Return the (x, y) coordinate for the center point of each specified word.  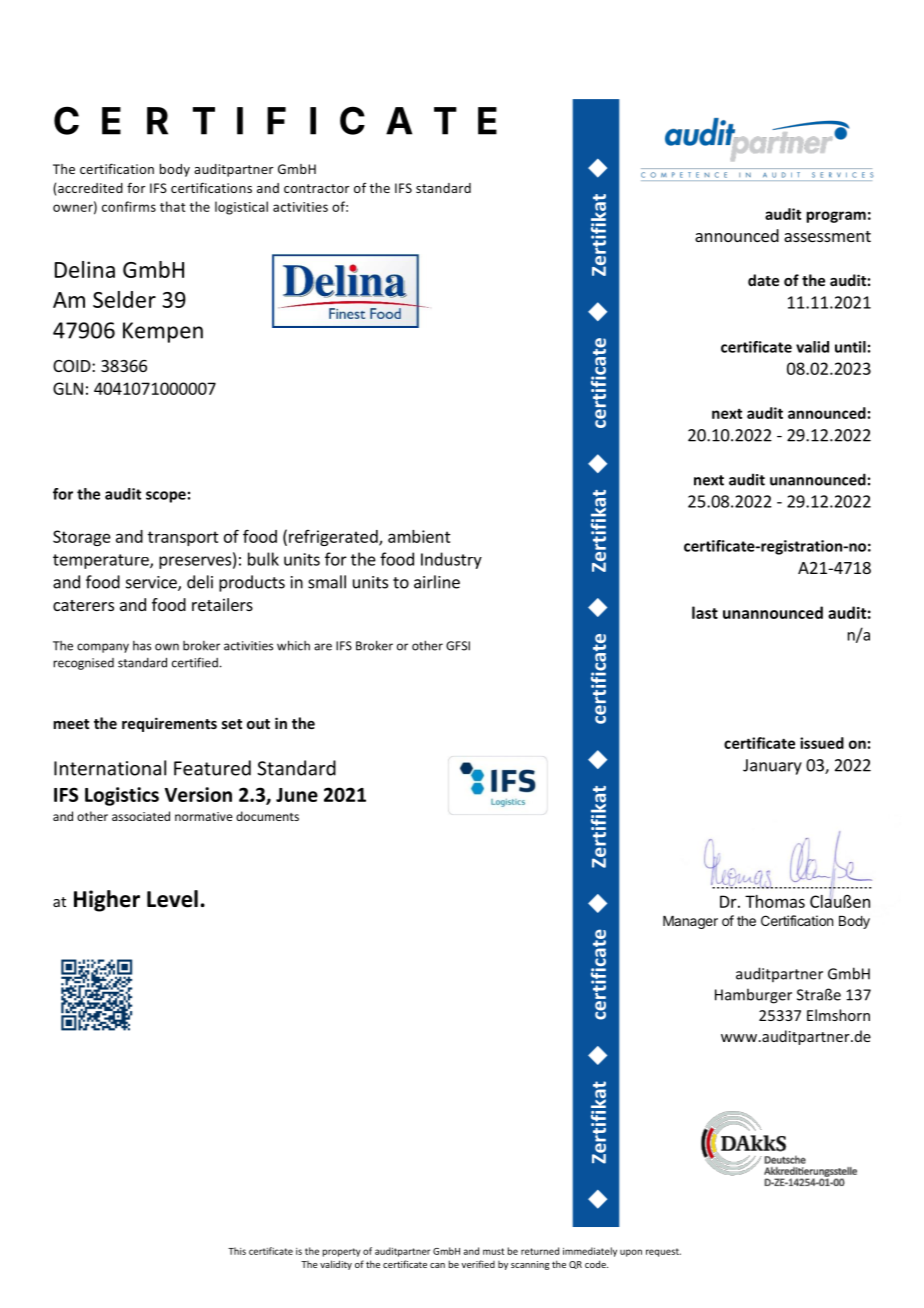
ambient (419, 536)
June (297, 795)
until (850, 347)
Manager (690, 922)
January (772, 767)
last (705, 612)
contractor (316, 188)
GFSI (458, 646)
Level (172, 899)
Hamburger (753, 996)
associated (141, 816)
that (173, 206)
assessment (827, 236)
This (237, 1251)
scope (166, 497)
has (142, 646)
